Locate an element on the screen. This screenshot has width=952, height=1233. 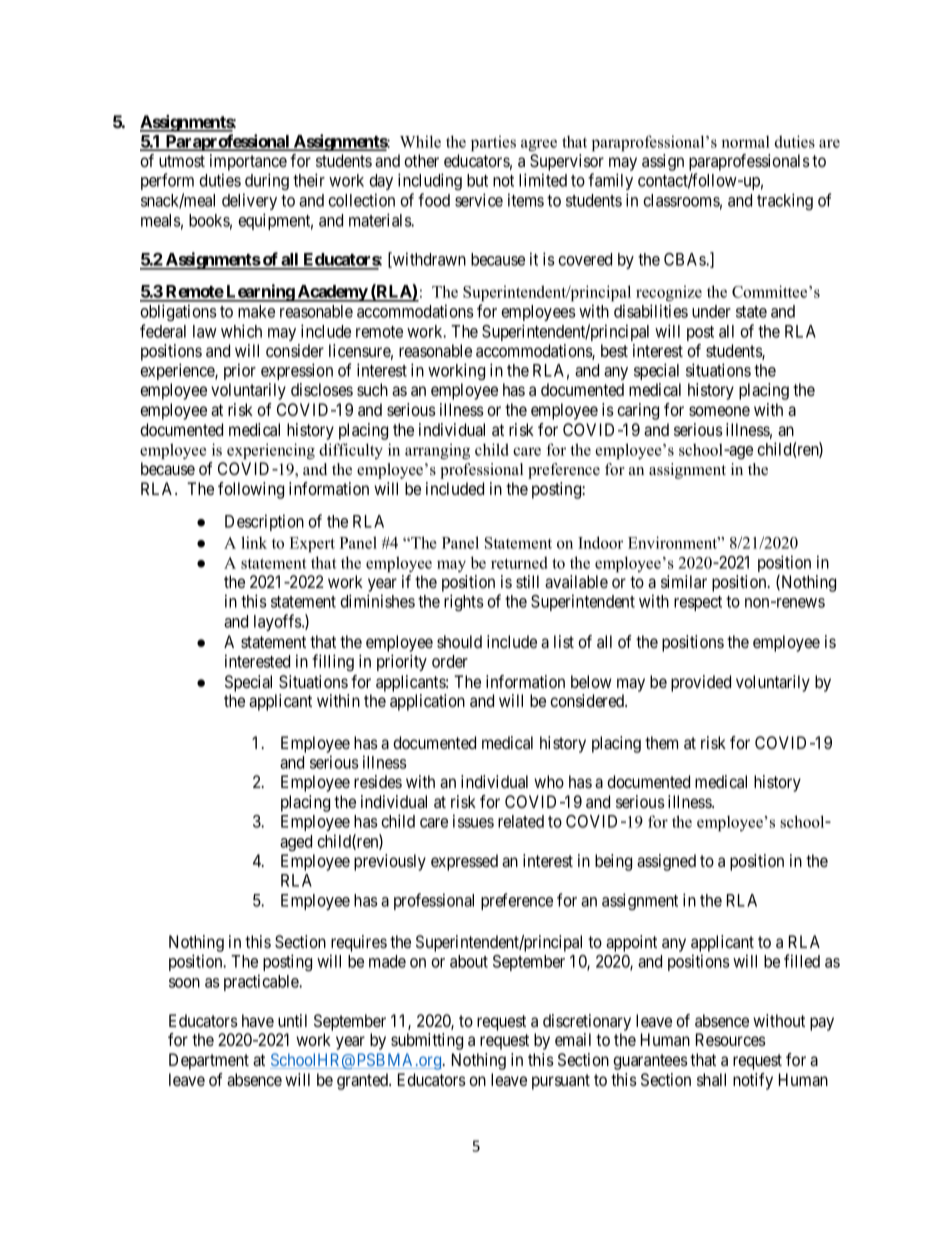
importance is located at coordinates (248, 164).
